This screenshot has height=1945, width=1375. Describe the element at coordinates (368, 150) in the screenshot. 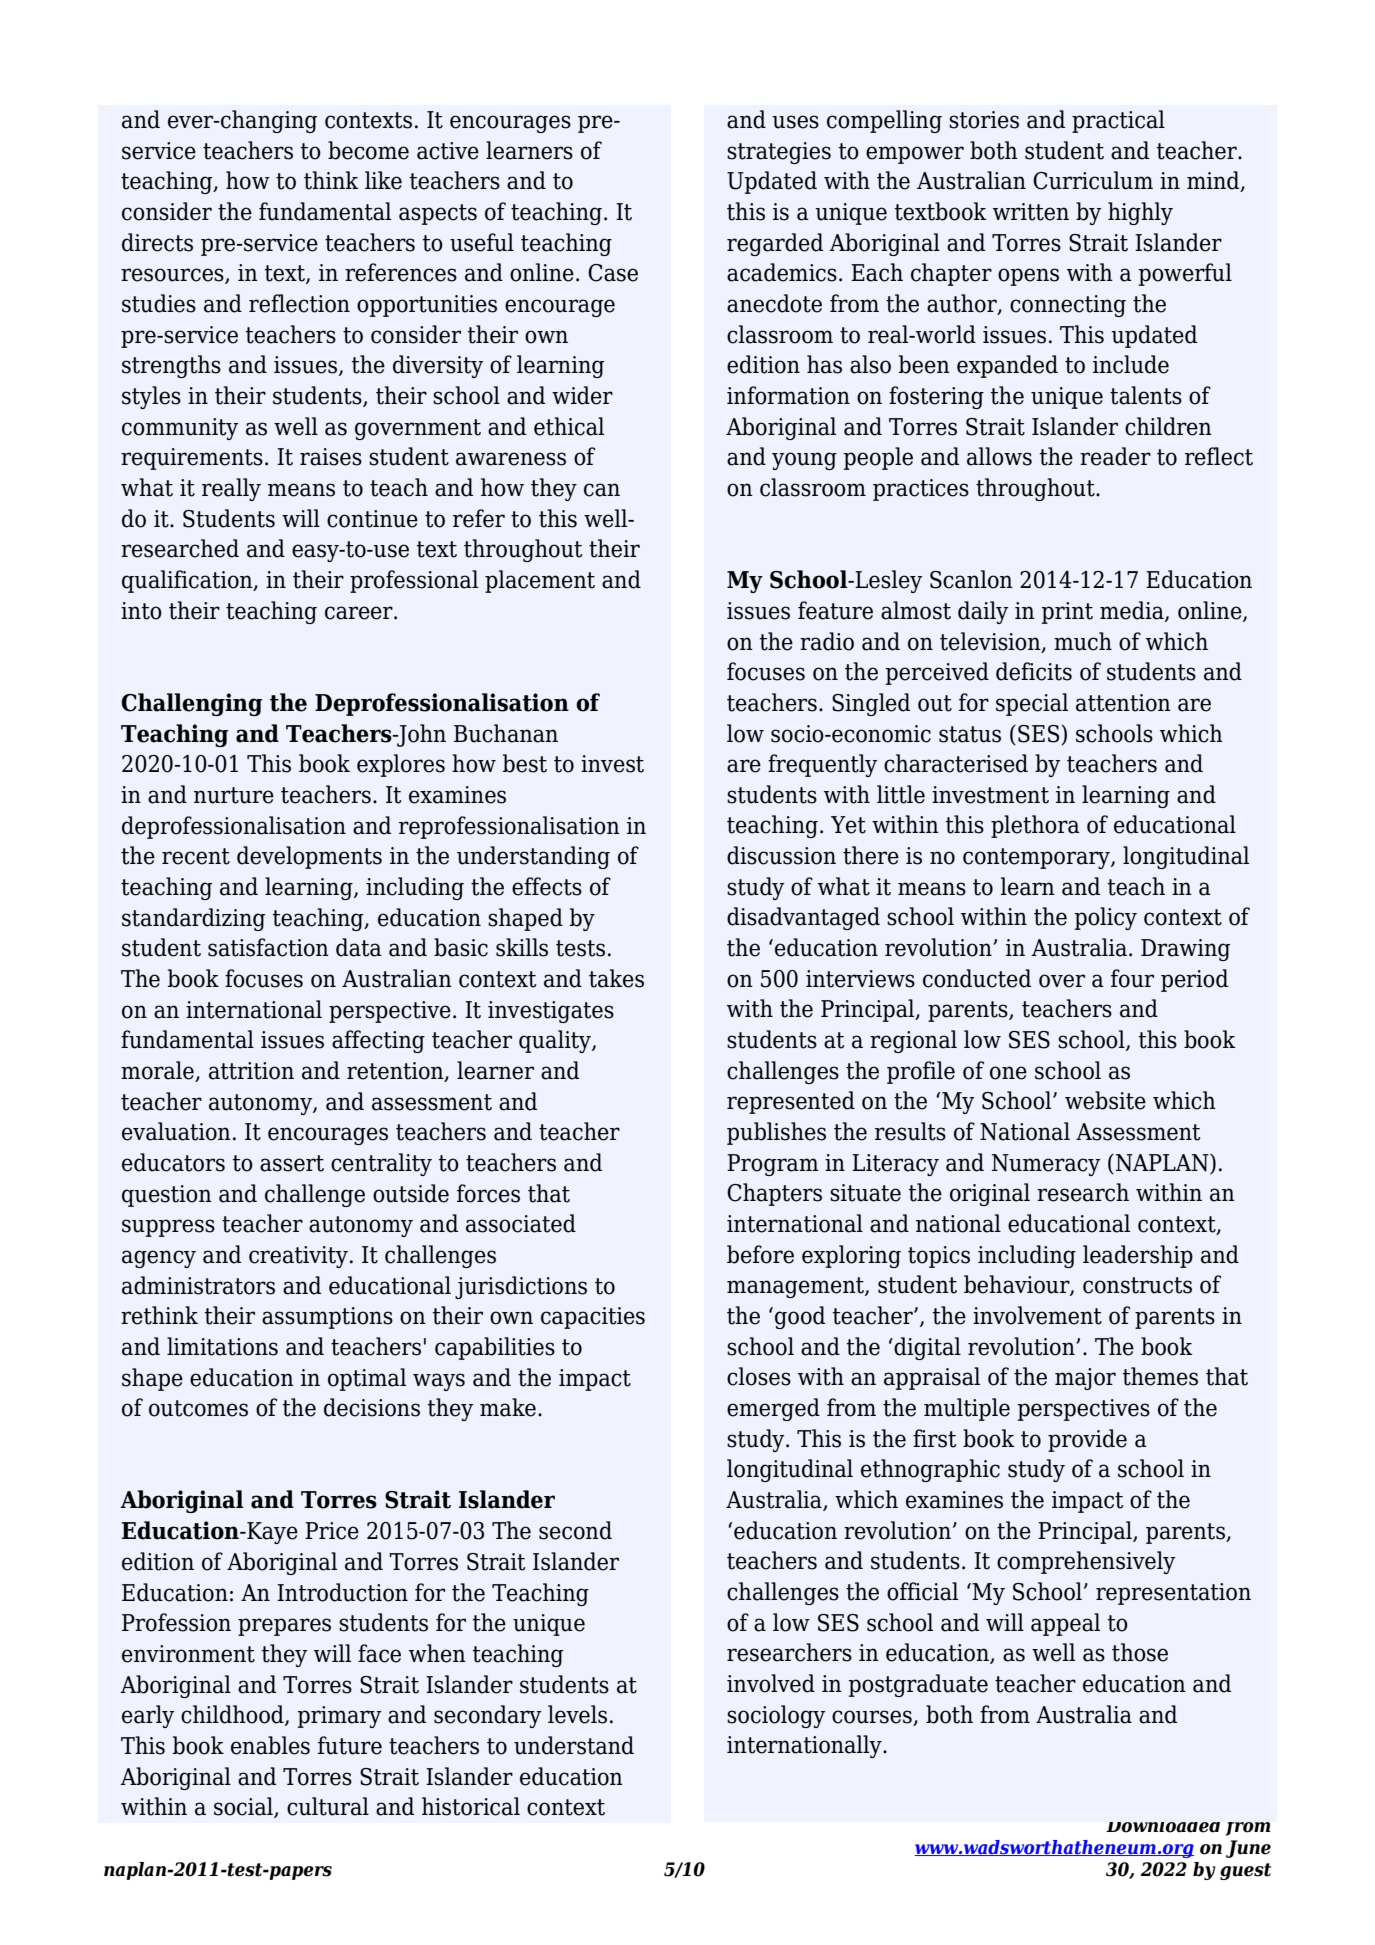

I see `become` at that location.
